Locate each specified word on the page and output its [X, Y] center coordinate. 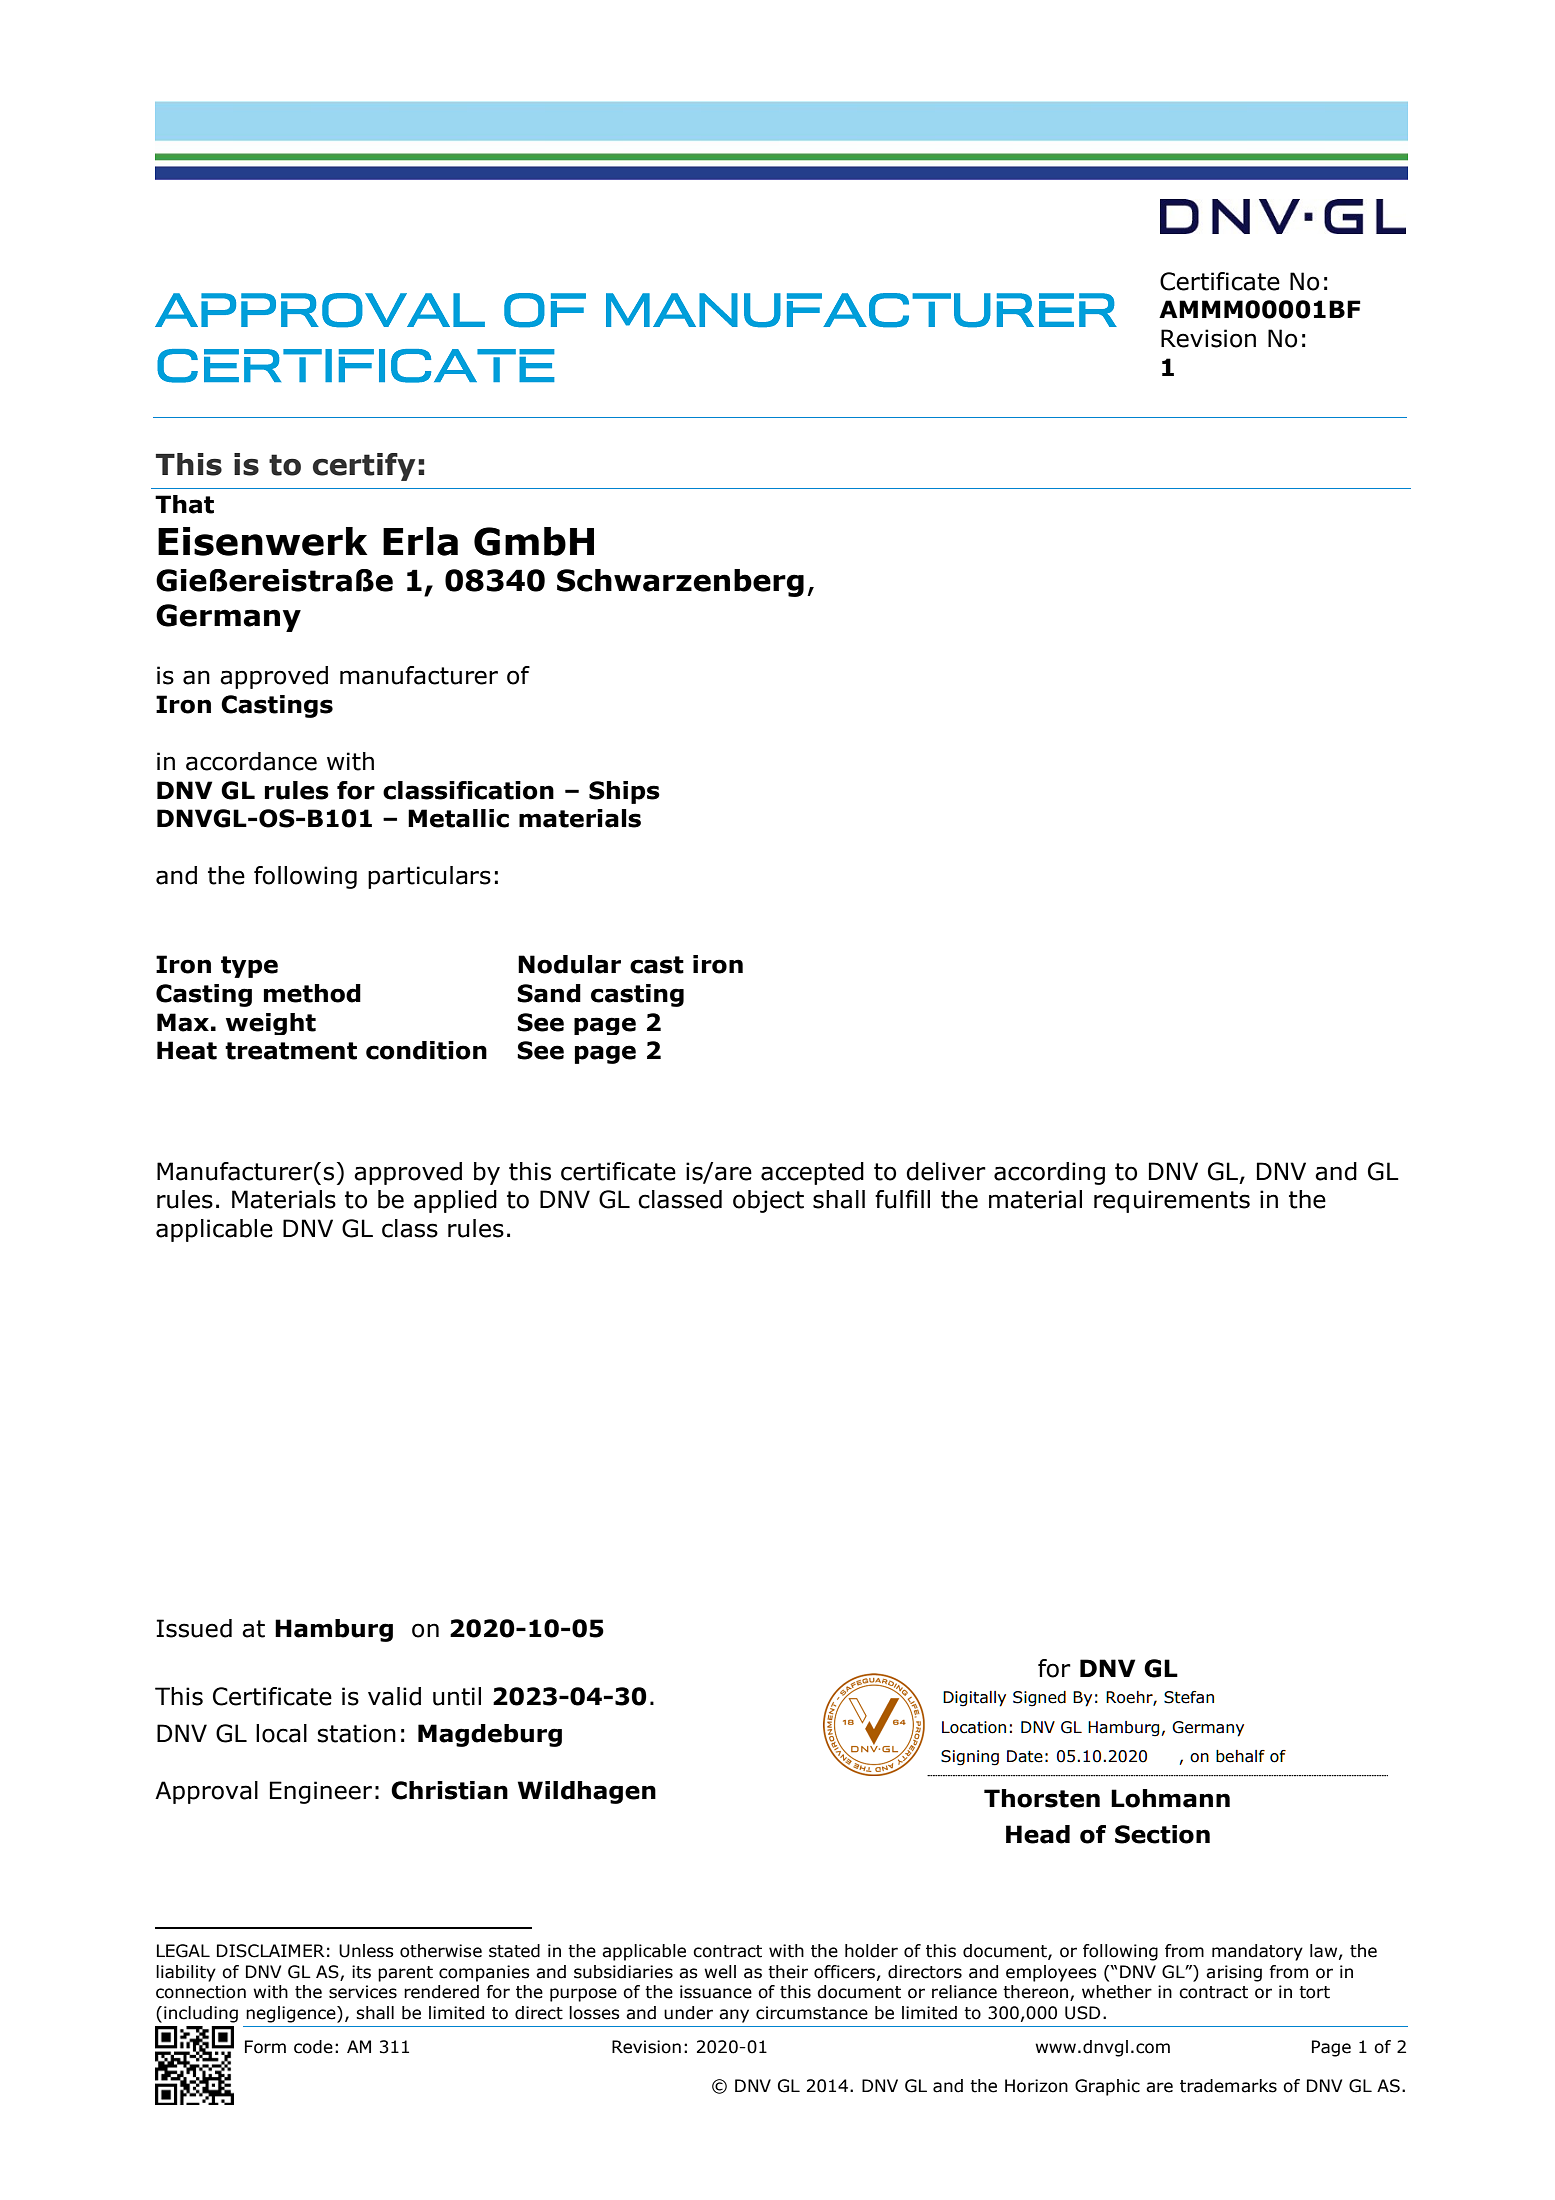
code [313, 2047]
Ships [624, 792]
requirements [1172, 1201]
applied [455, 1201]
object [768, 1201]
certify [364, 467]
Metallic [458, 818]
